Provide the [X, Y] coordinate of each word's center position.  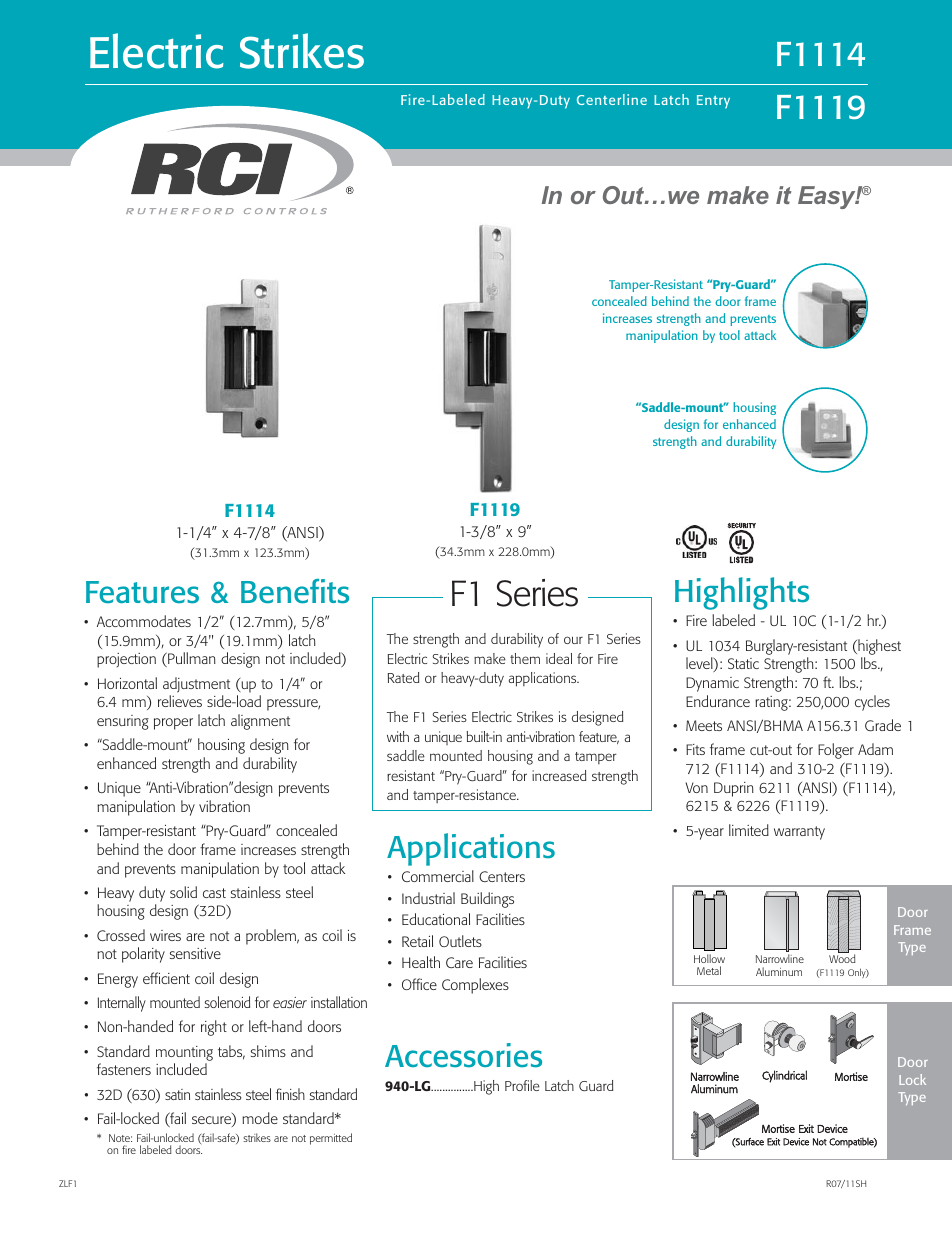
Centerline [612, 99]
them [525, 658]
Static [743, 663]
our [573, 640]
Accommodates [144, 621]
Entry [713, 102]
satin [177, 1094]
